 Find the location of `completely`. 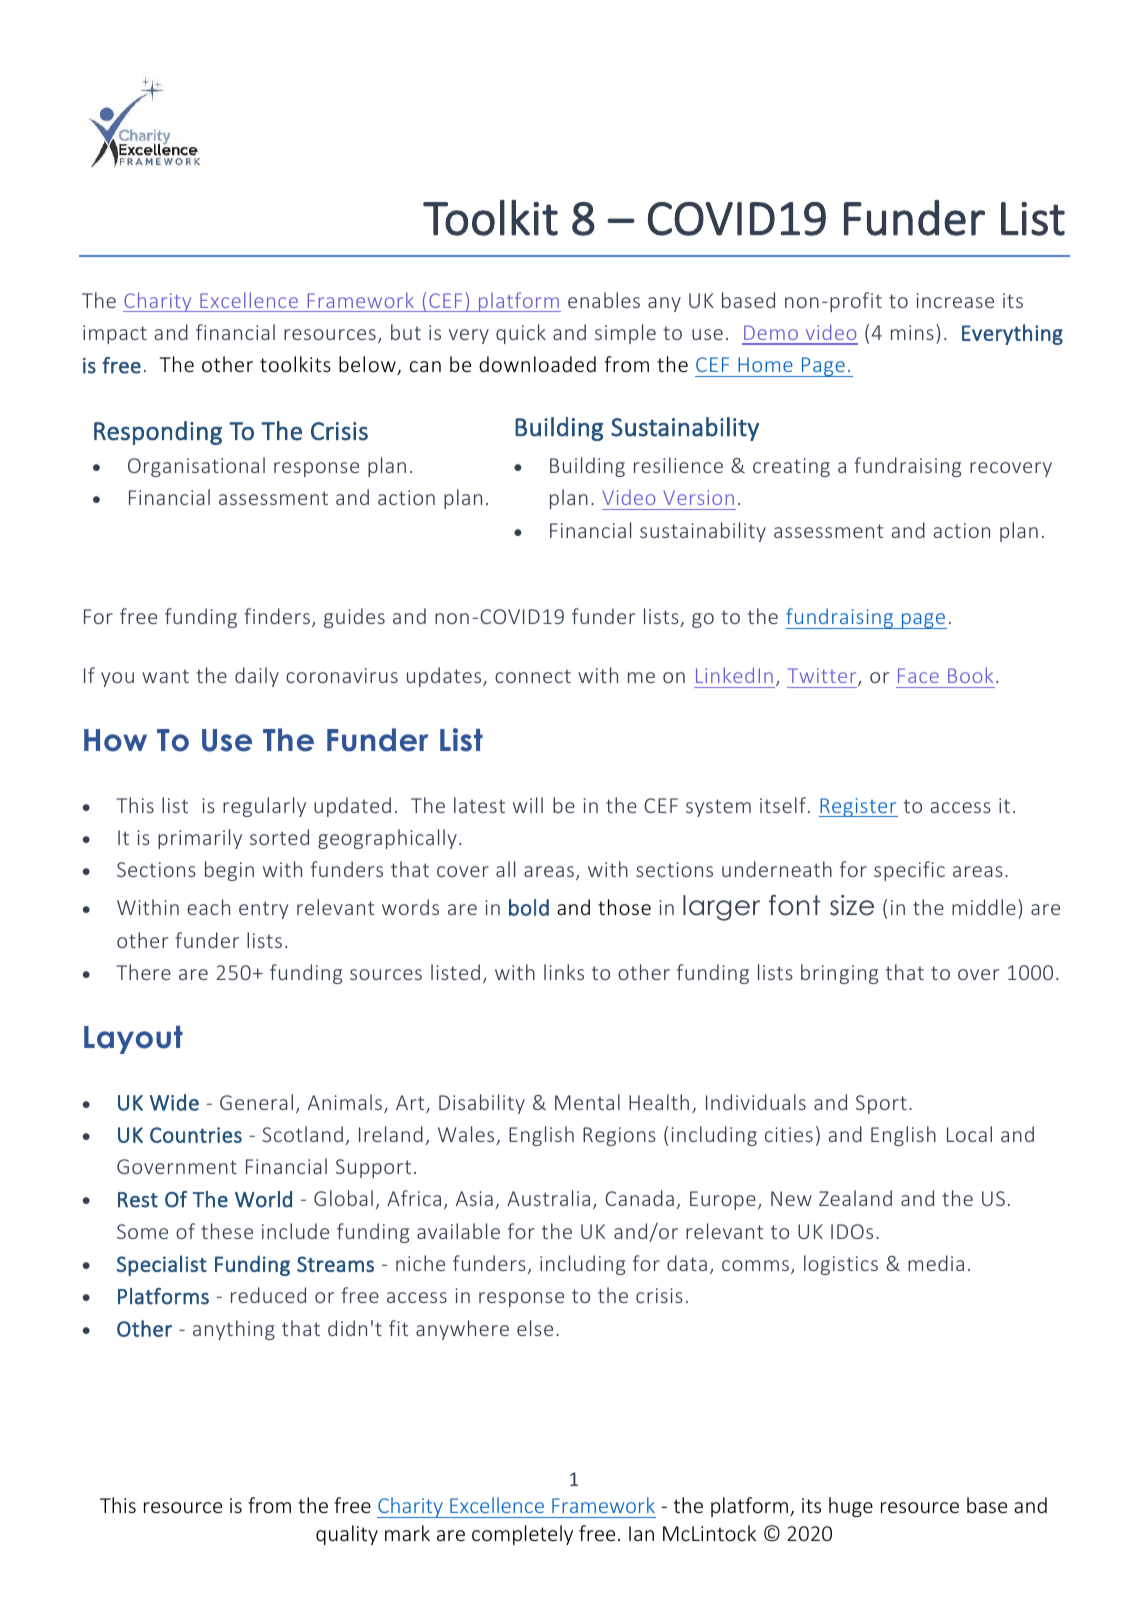

completely is located at coordinates (522, 1535).
